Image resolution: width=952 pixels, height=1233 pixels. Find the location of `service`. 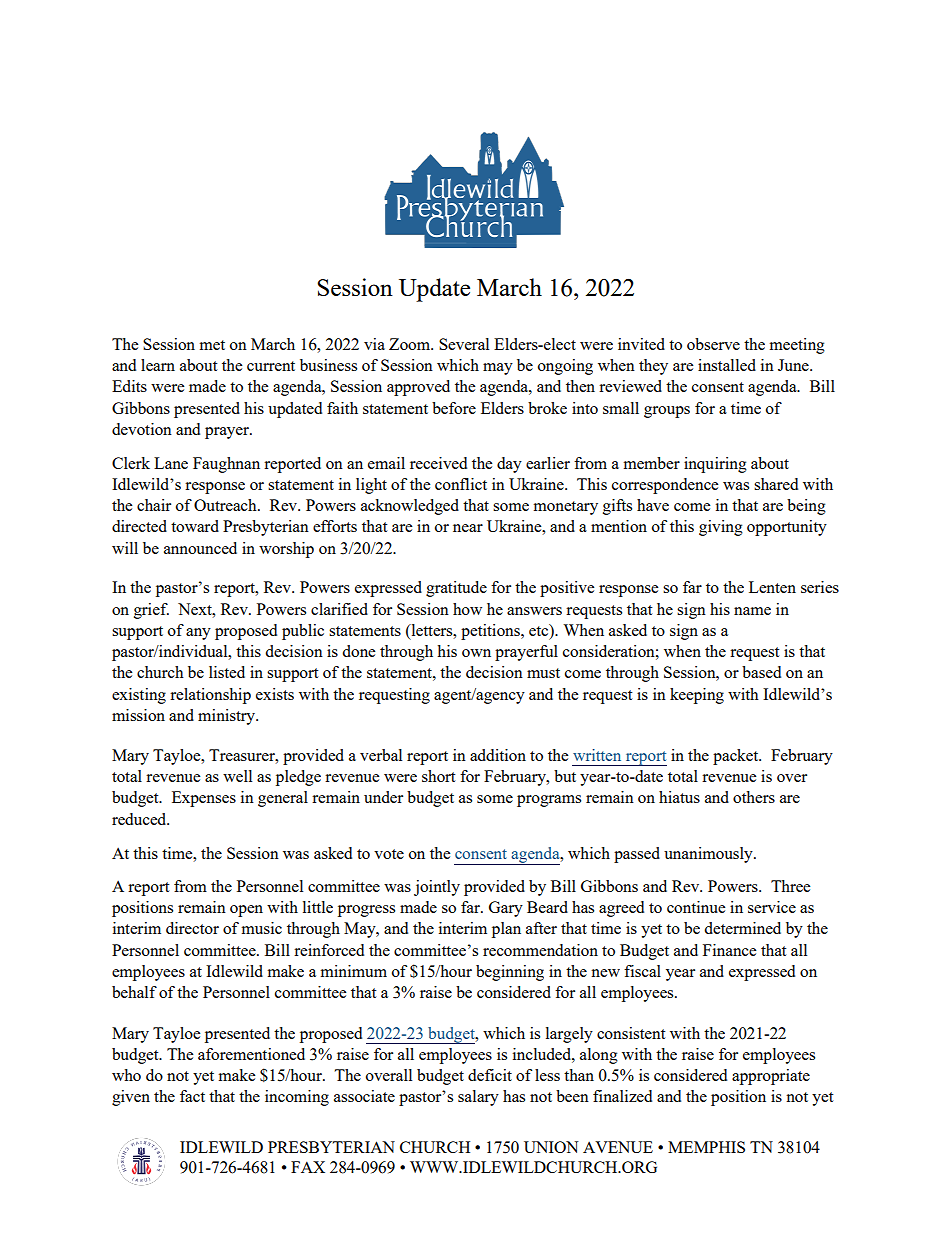

service is located at coordinates (772, 907).
